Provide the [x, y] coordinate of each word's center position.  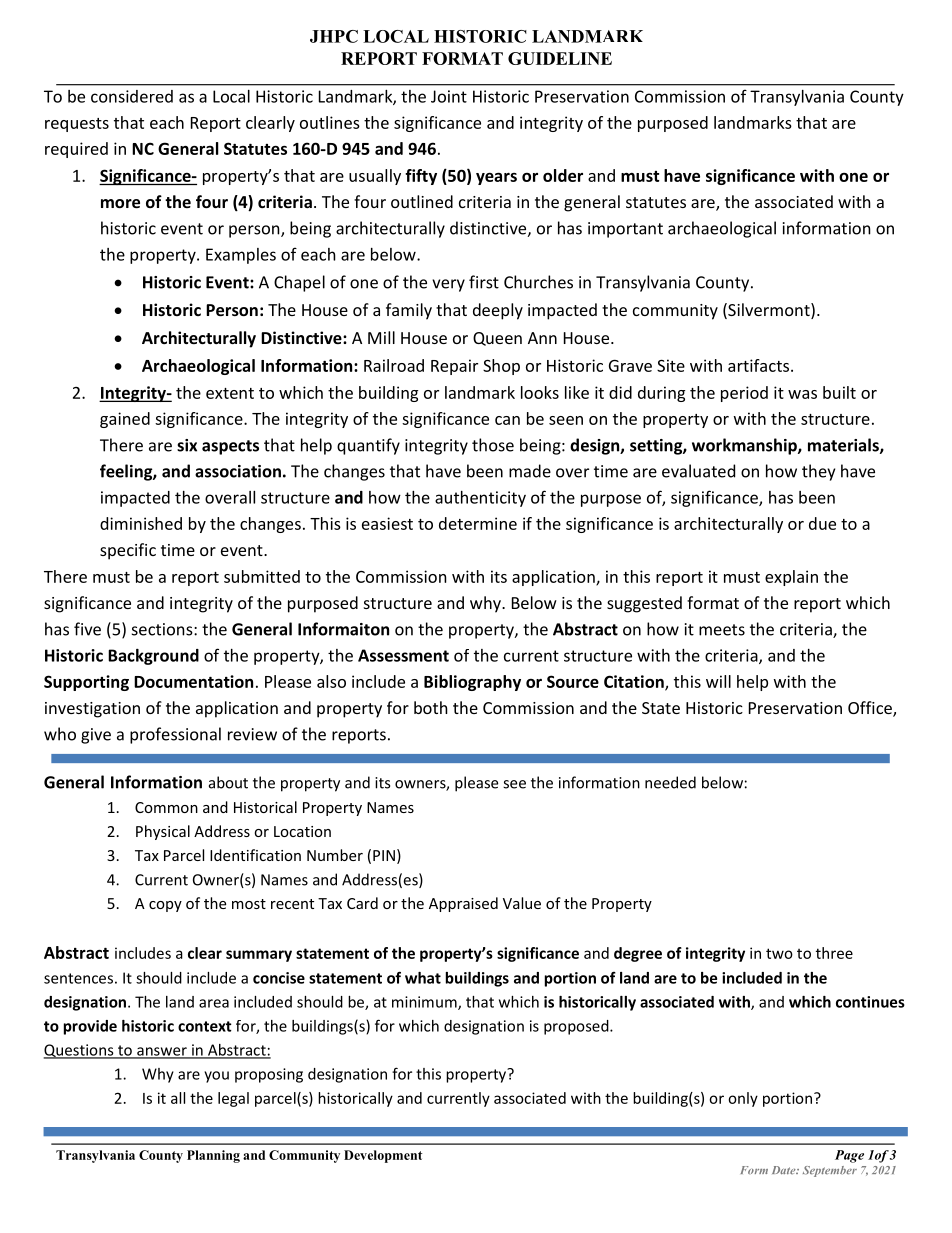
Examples [241, 256]
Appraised [463, 904]
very [448, 285]
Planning [213, 1156]
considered [132, 96]
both [431, 707]
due [822, 523]
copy [165, 906]
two [779, 953]
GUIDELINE [560, 58]
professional [175, 735]
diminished [141, 523]
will [718, 681]
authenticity [480, 499]
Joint [449, 96]
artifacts [760, 365]
